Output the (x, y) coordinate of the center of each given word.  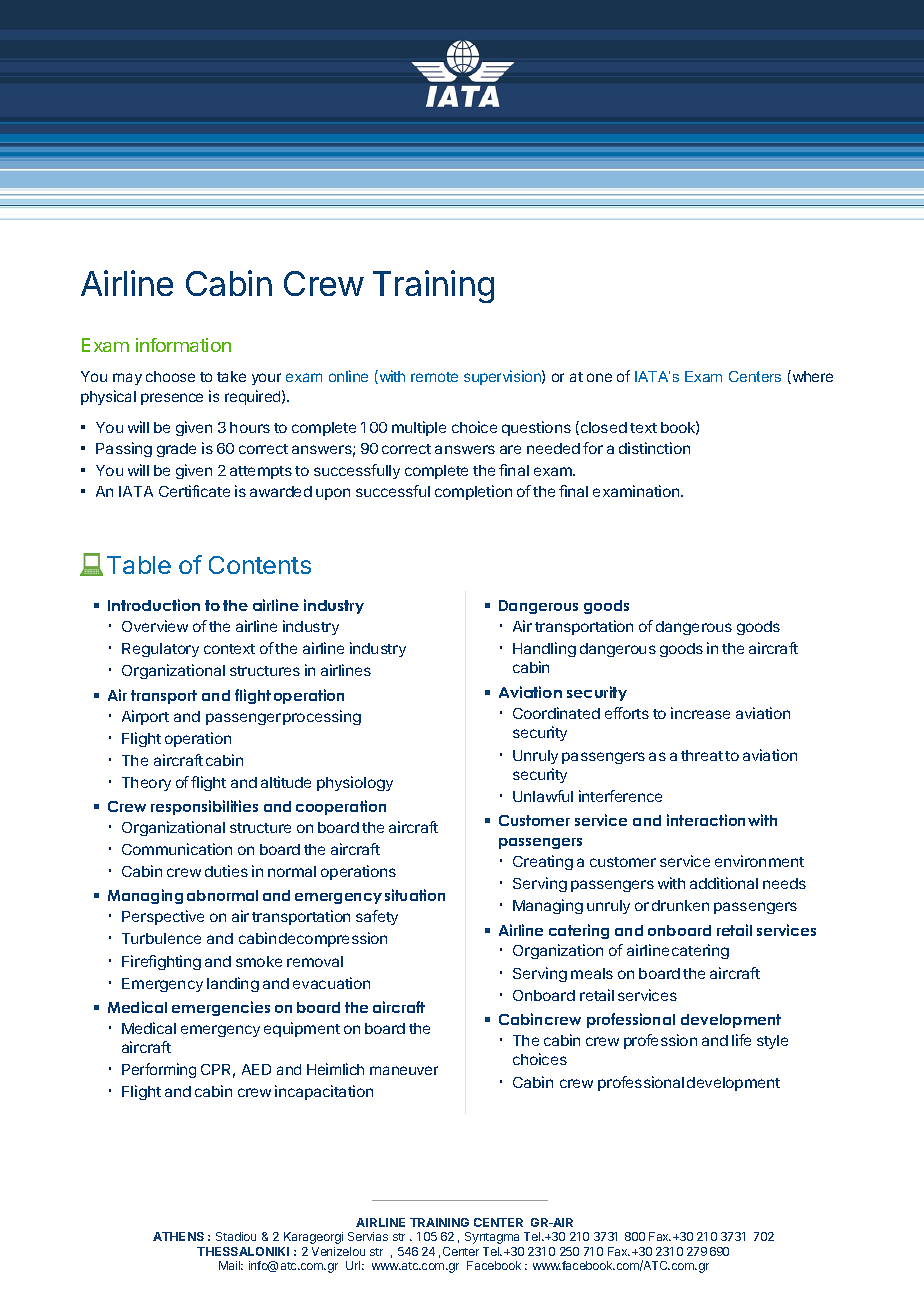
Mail (231, 1265)
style (772, 1042)
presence (172, 399)
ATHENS (178, 1236)
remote (434, 377)
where (811, 377)
